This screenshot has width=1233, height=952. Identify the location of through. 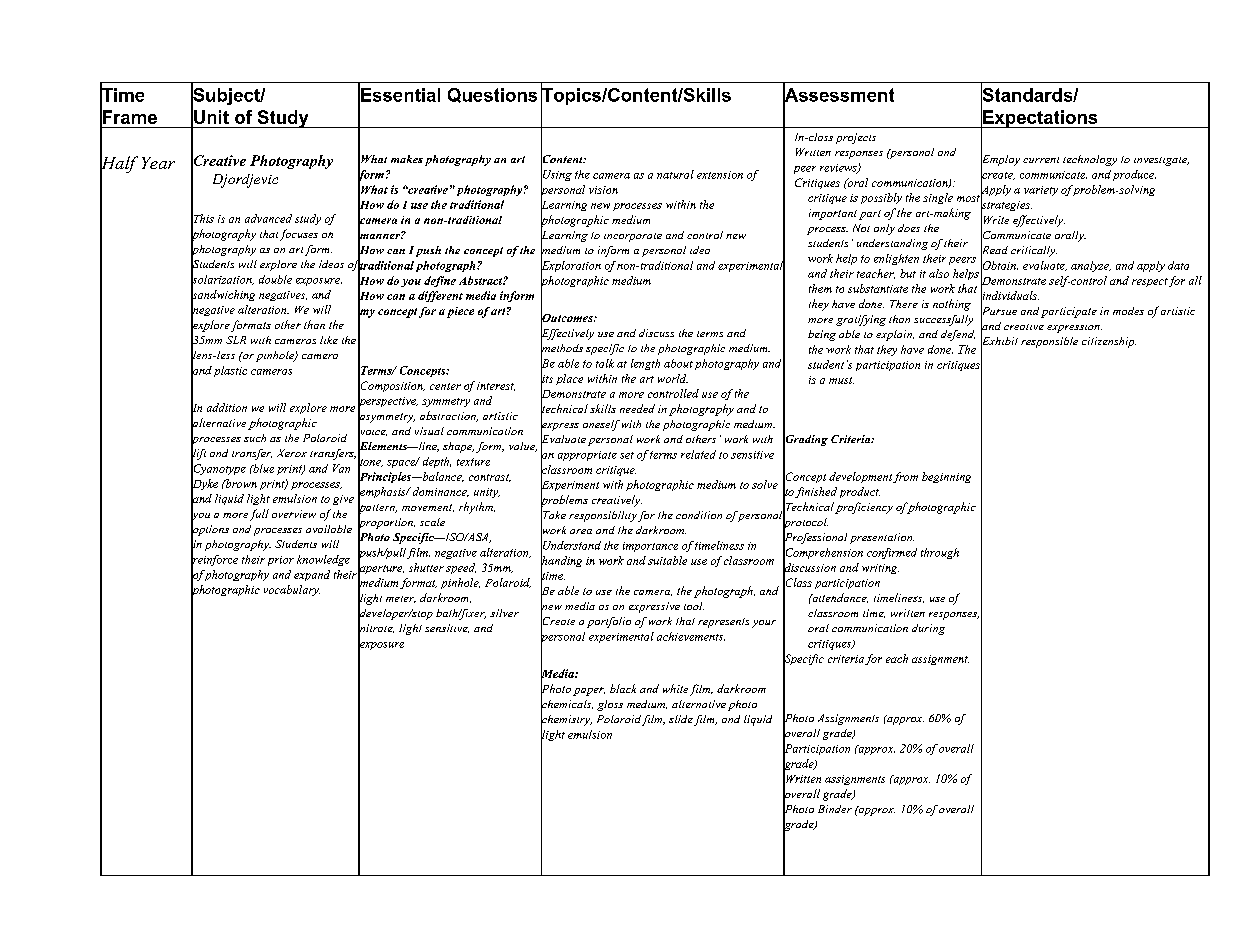
(940, 553).
